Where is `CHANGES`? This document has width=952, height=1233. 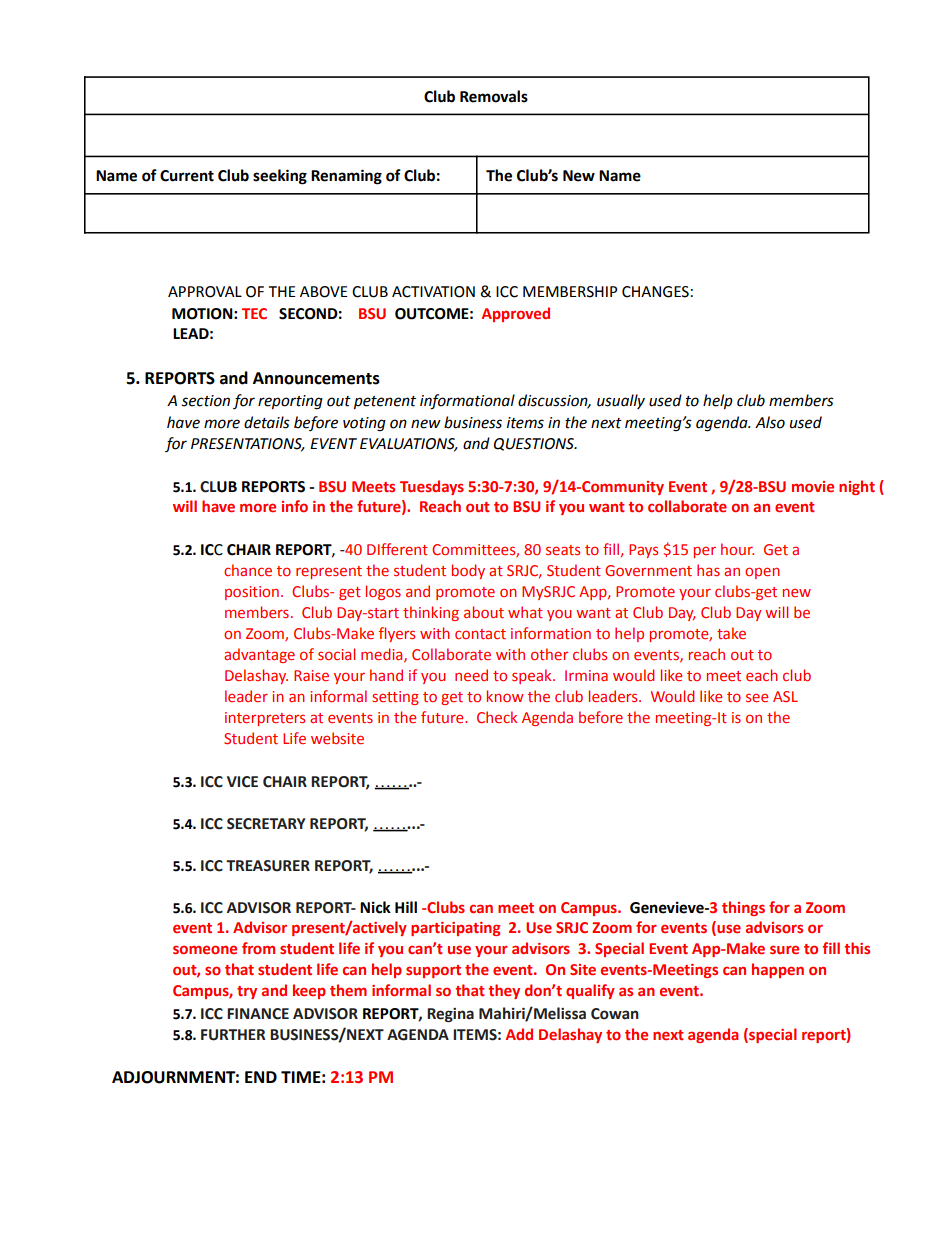
CHANGES is located at coordinates (655, 292).
